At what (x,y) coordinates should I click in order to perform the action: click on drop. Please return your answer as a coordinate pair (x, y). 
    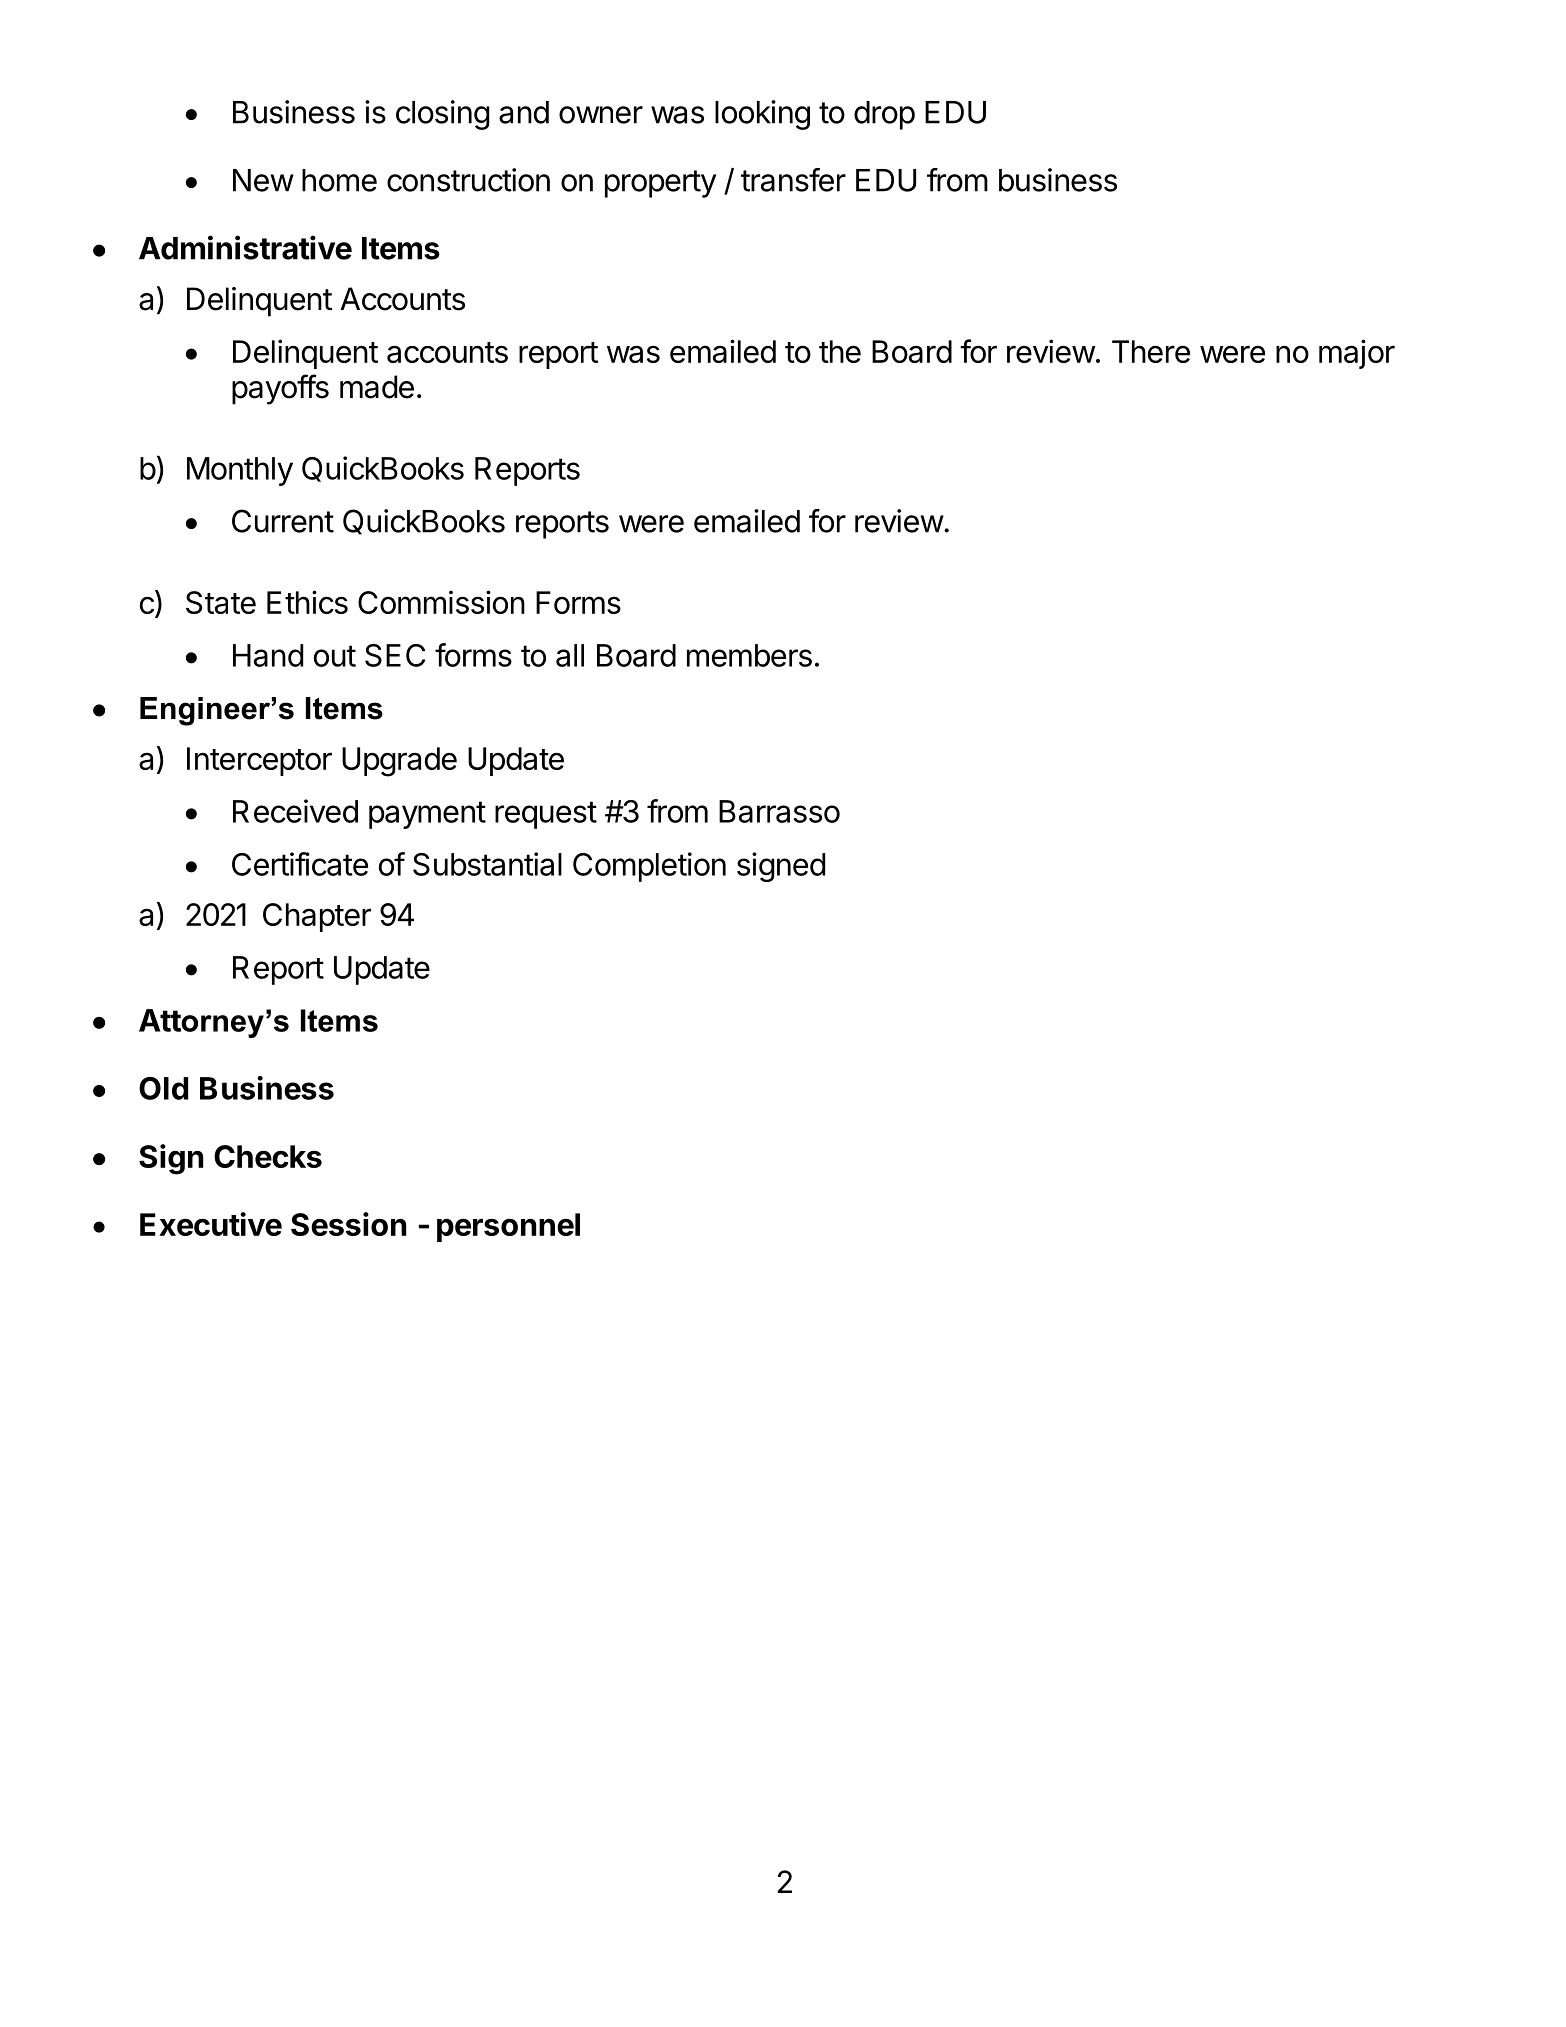
    Looking at the image, I should click on (884, 115).
